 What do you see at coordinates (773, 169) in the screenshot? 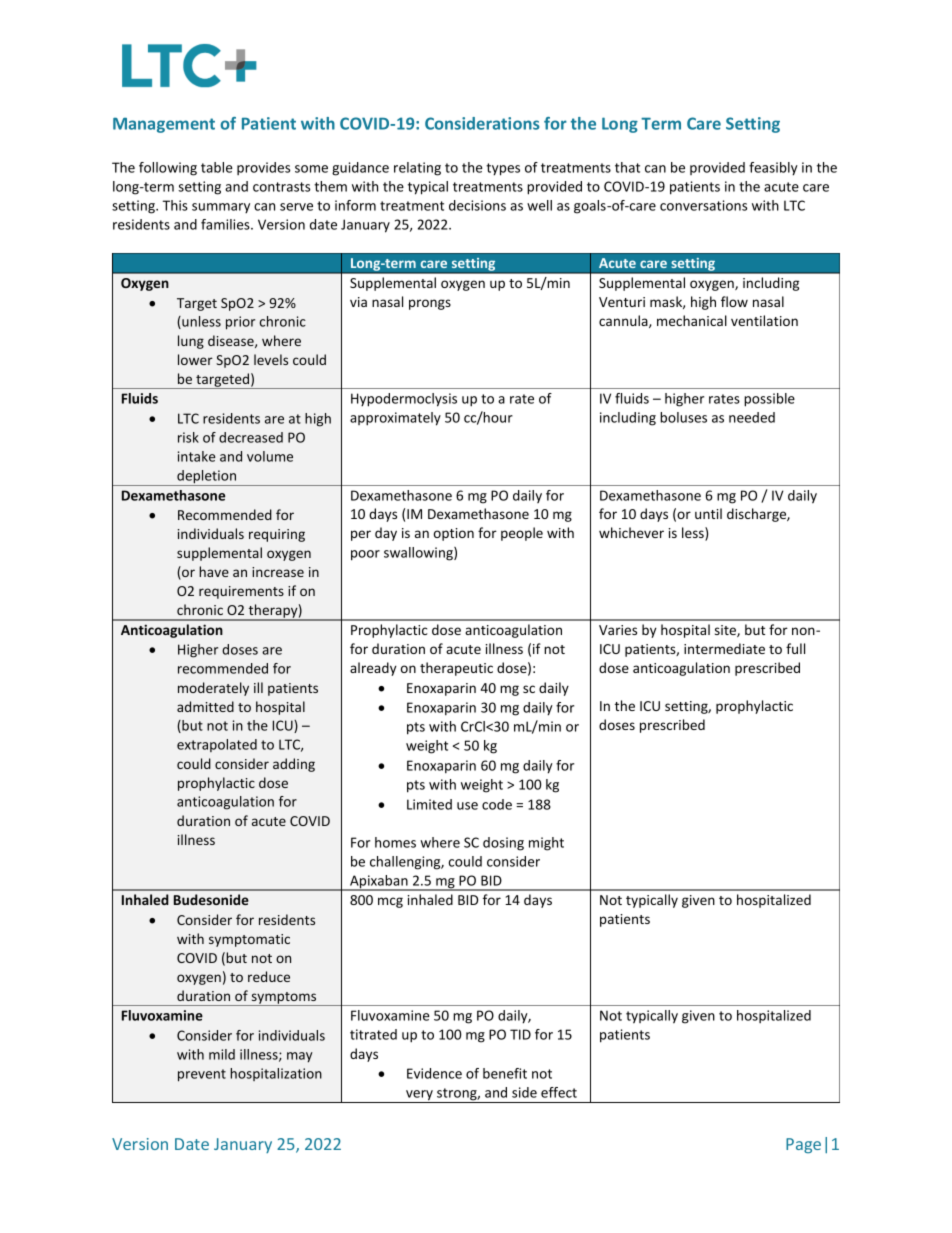
I see `feasibly` at bounding box center [773, 169].
